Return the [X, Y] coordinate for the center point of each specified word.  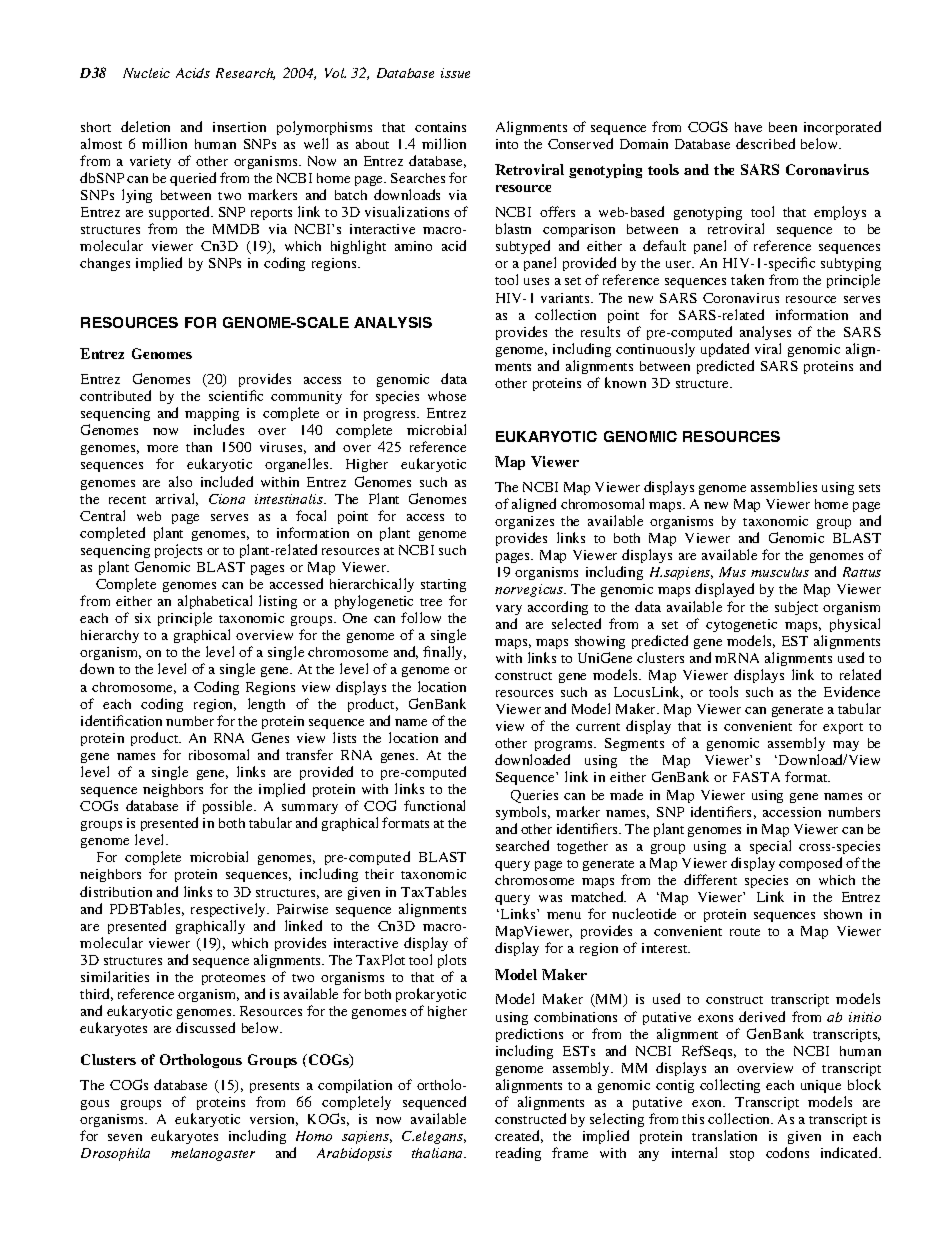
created [519, 1136]
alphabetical [215, 602]
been [783, 127]
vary [509, 610]
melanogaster [213, 1154]
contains [440, 127]
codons [787, 1152]
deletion [145, 126]
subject [796, 608]
